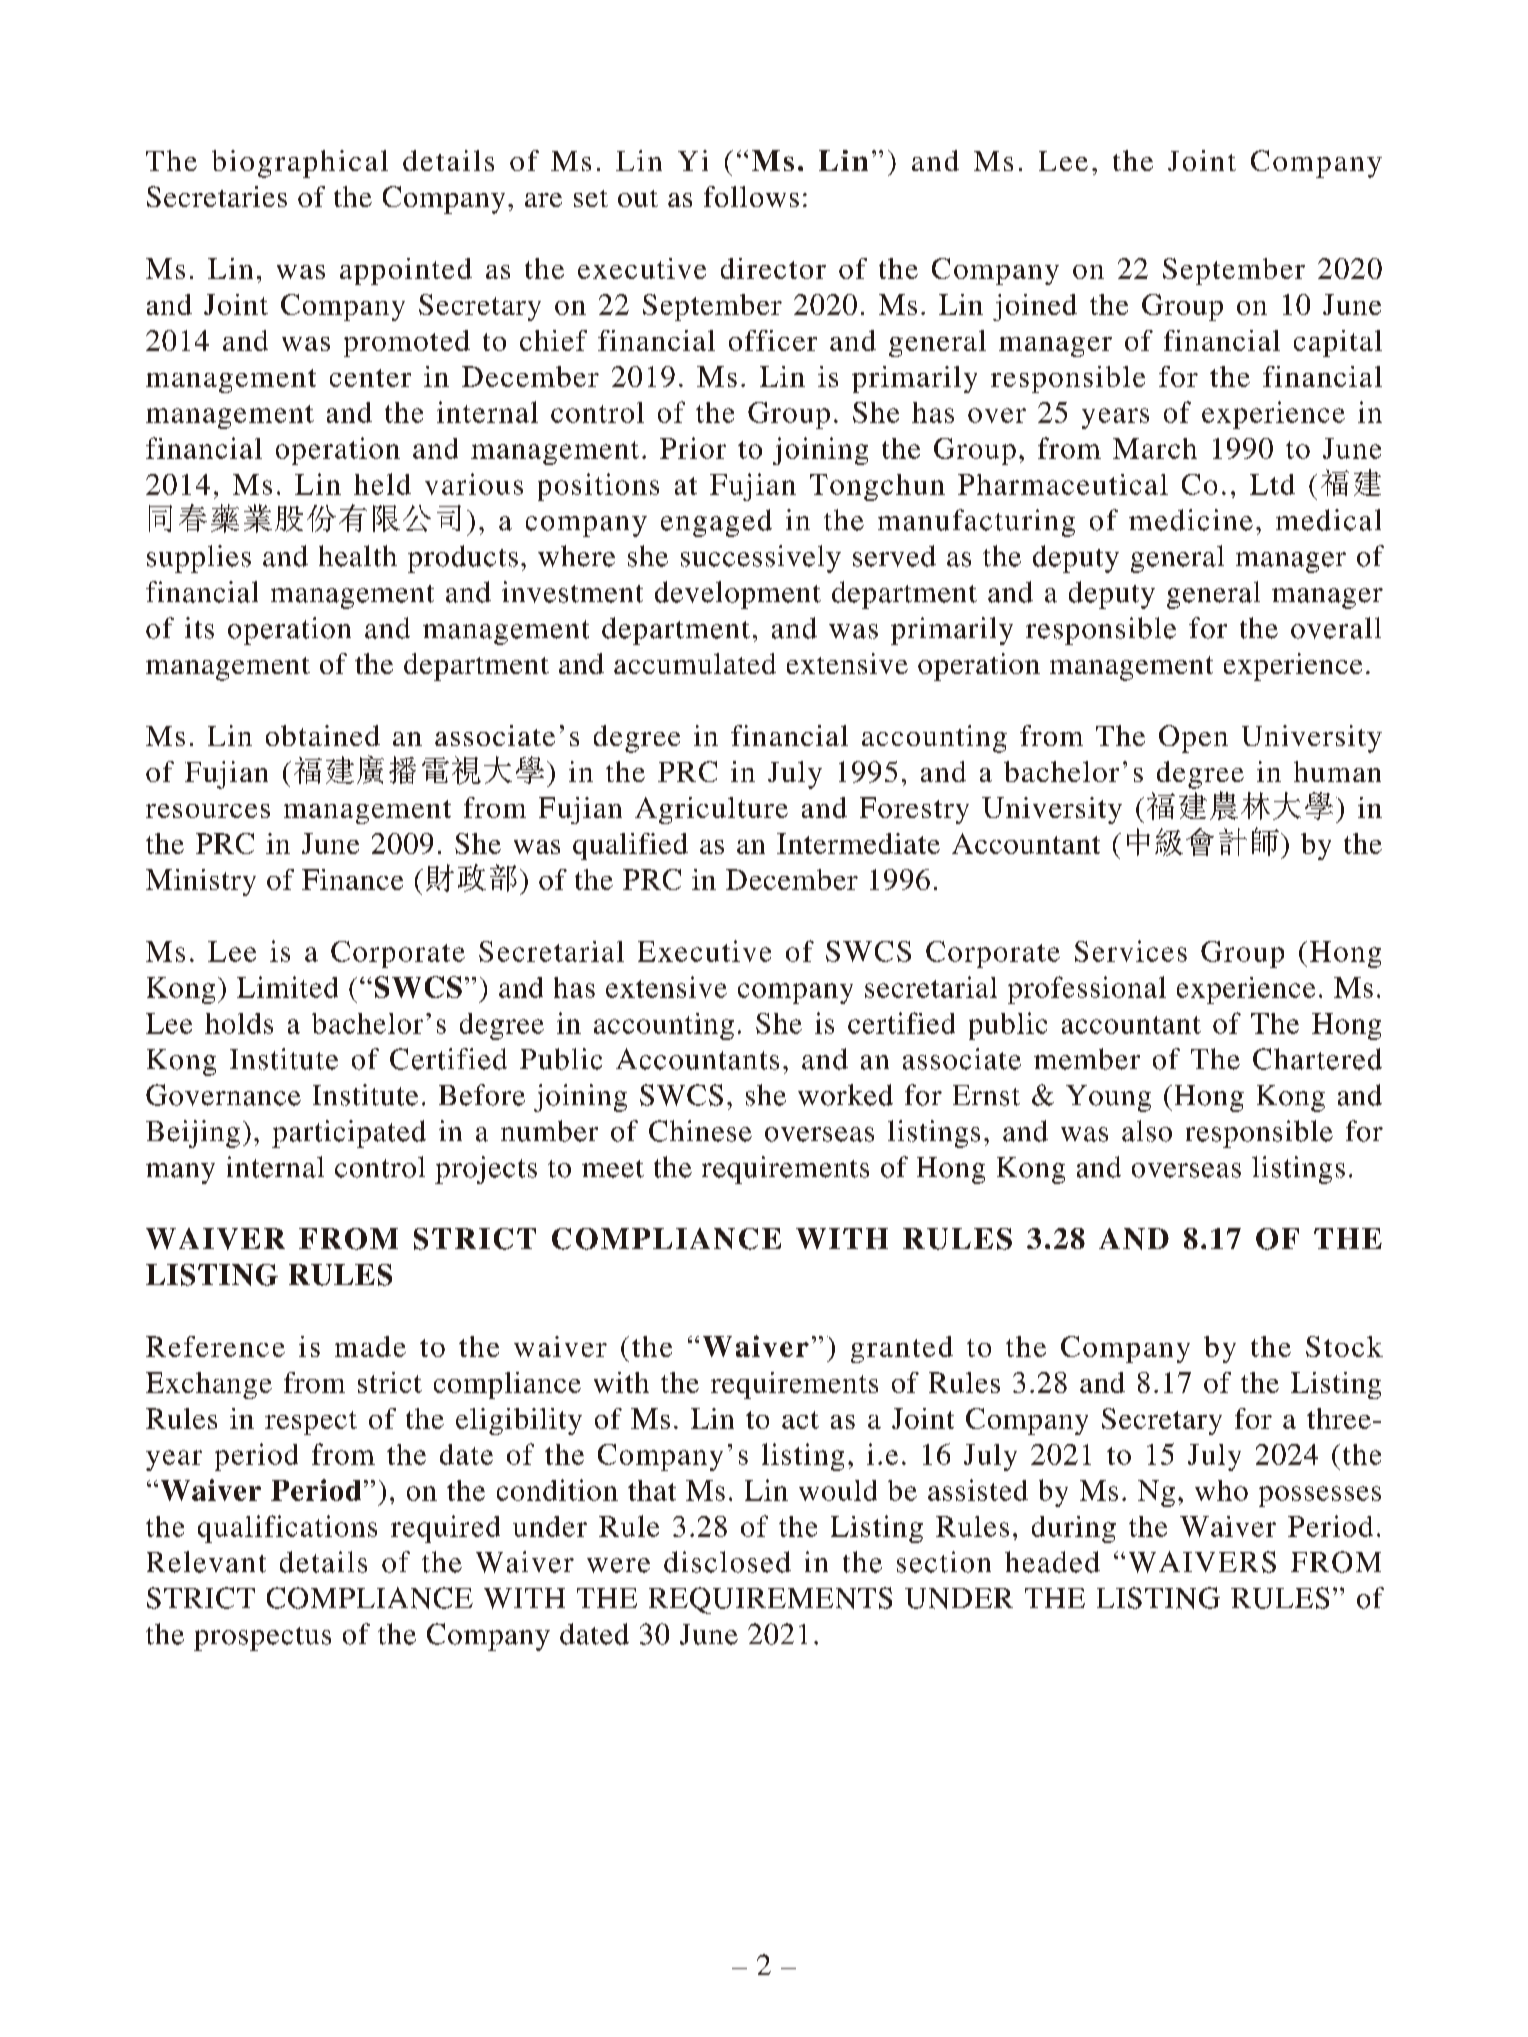 The image size is (1528, 2037). Describe the element at coordinates (262, 1639) in the screenshot. I see `prospectus` at that location.
